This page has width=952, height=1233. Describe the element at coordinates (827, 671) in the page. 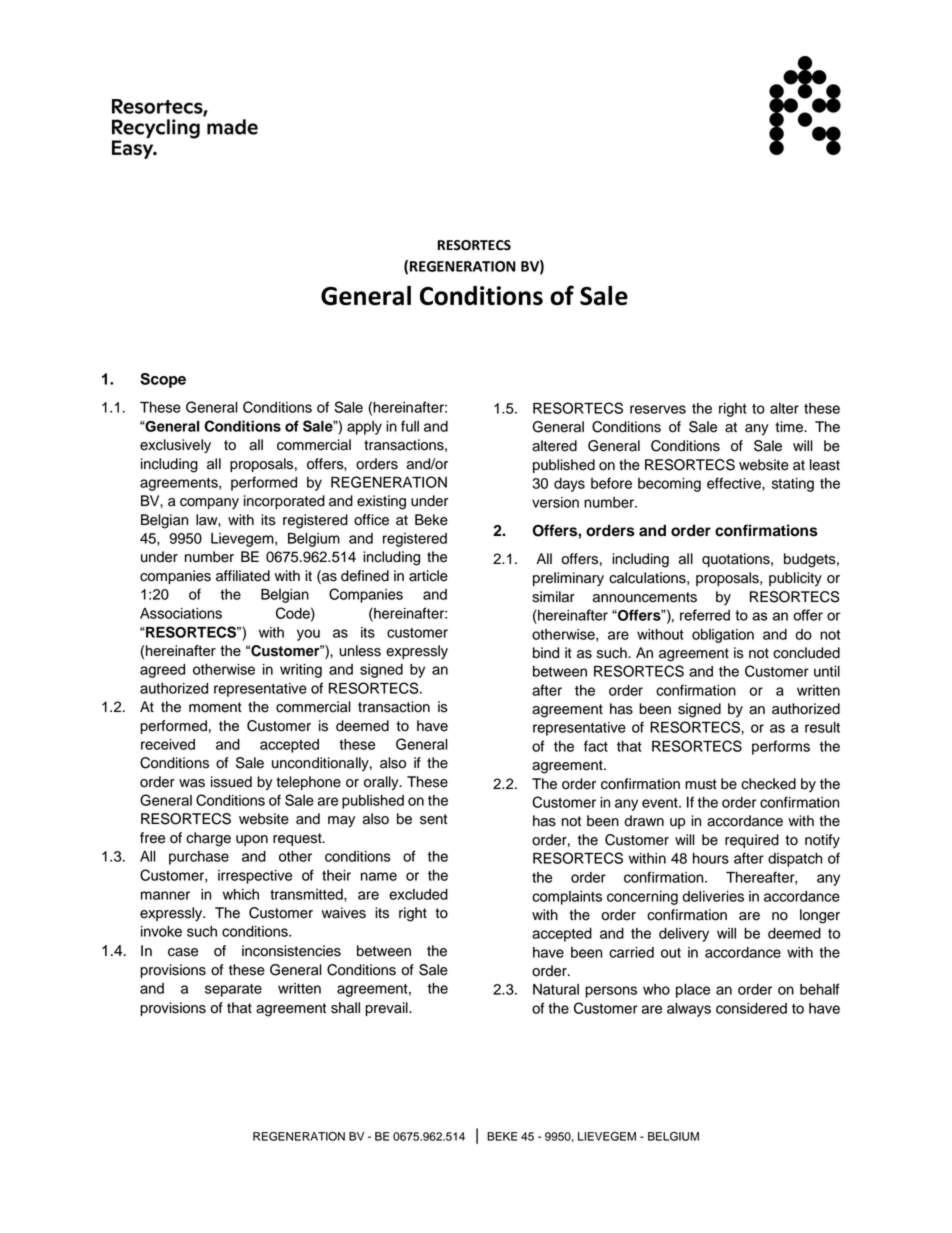

I see `until` at that location.
